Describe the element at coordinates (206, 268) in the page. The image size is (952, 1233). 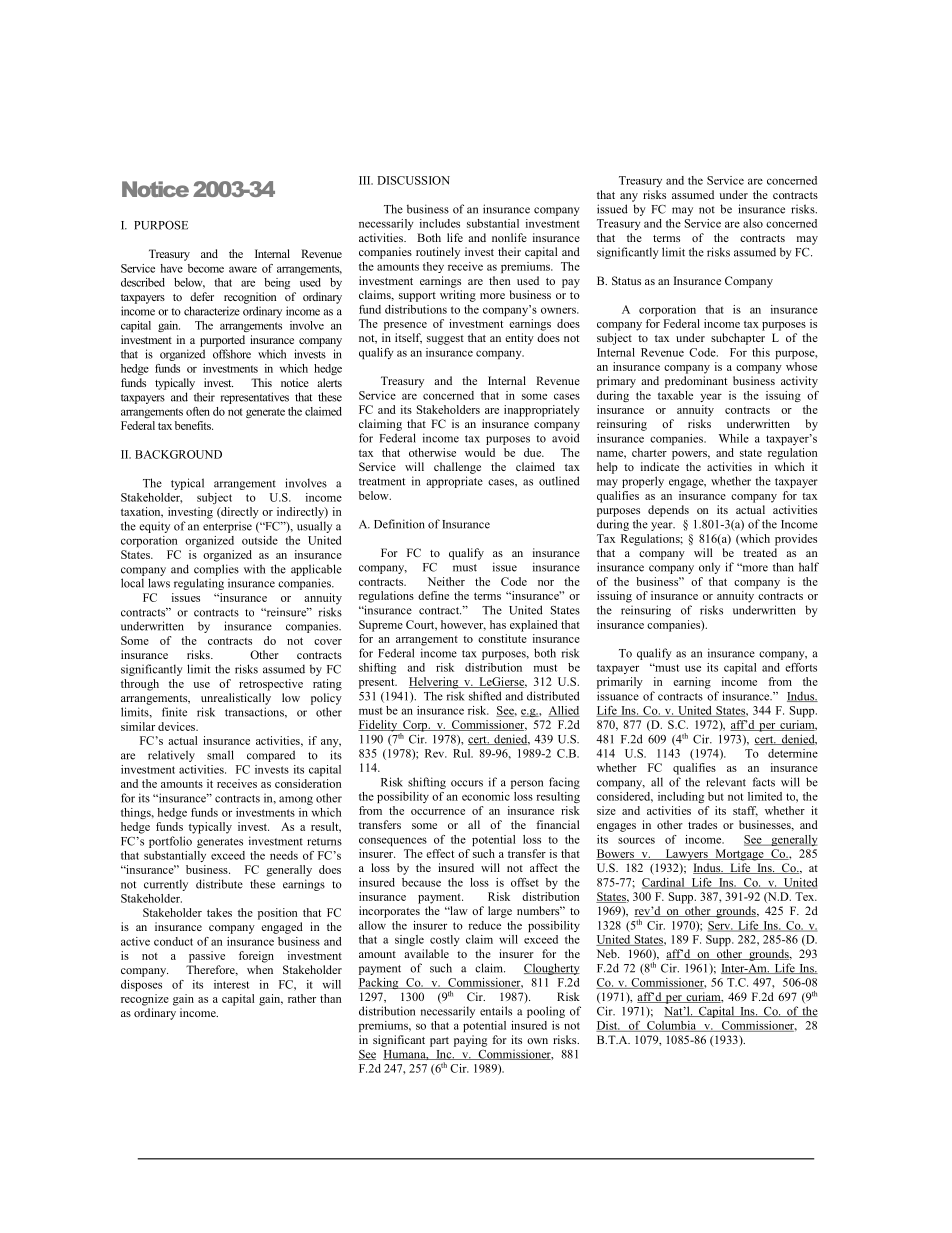
I see `become` at that location.
